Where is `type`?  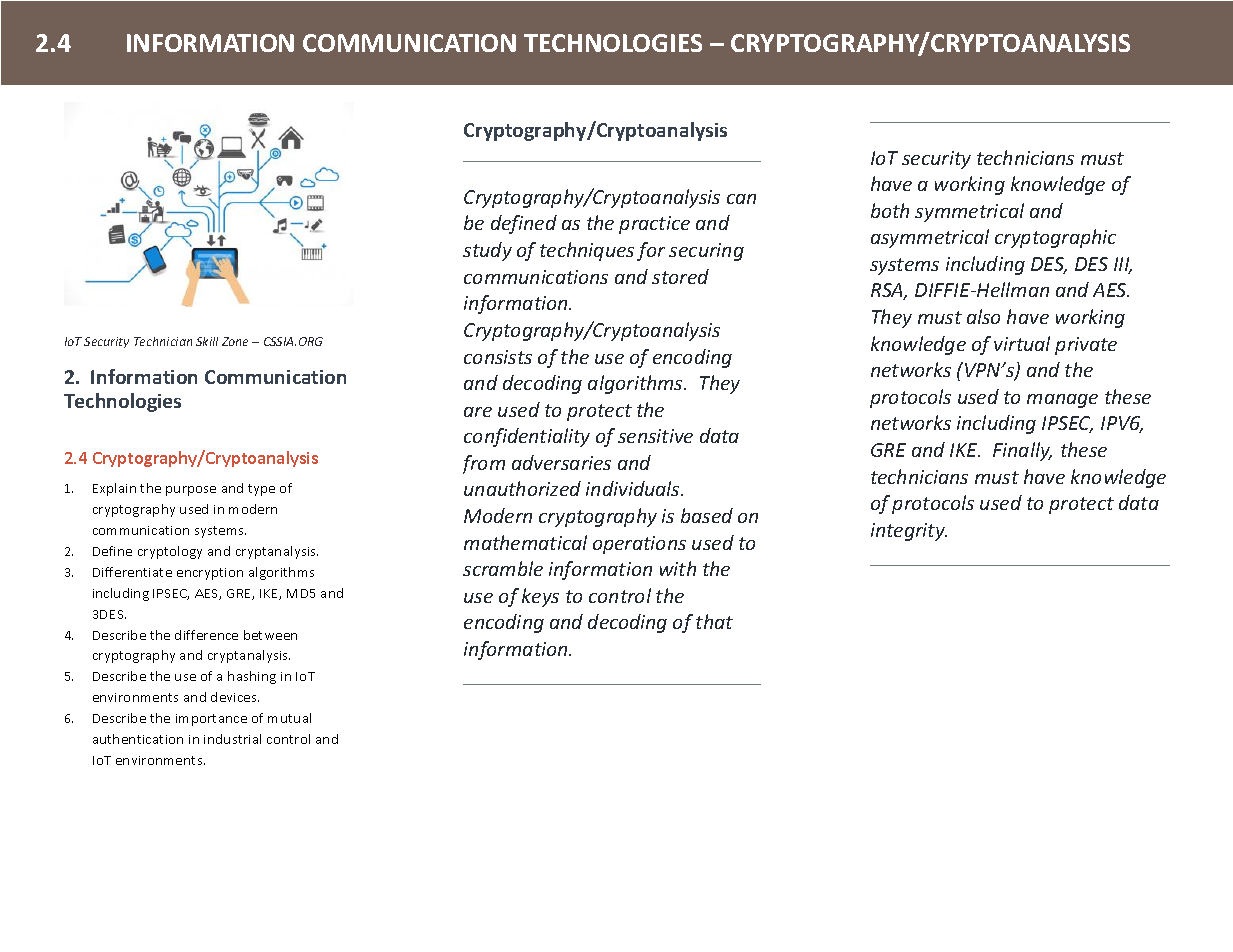
type is located at coordinates (261, 490).
